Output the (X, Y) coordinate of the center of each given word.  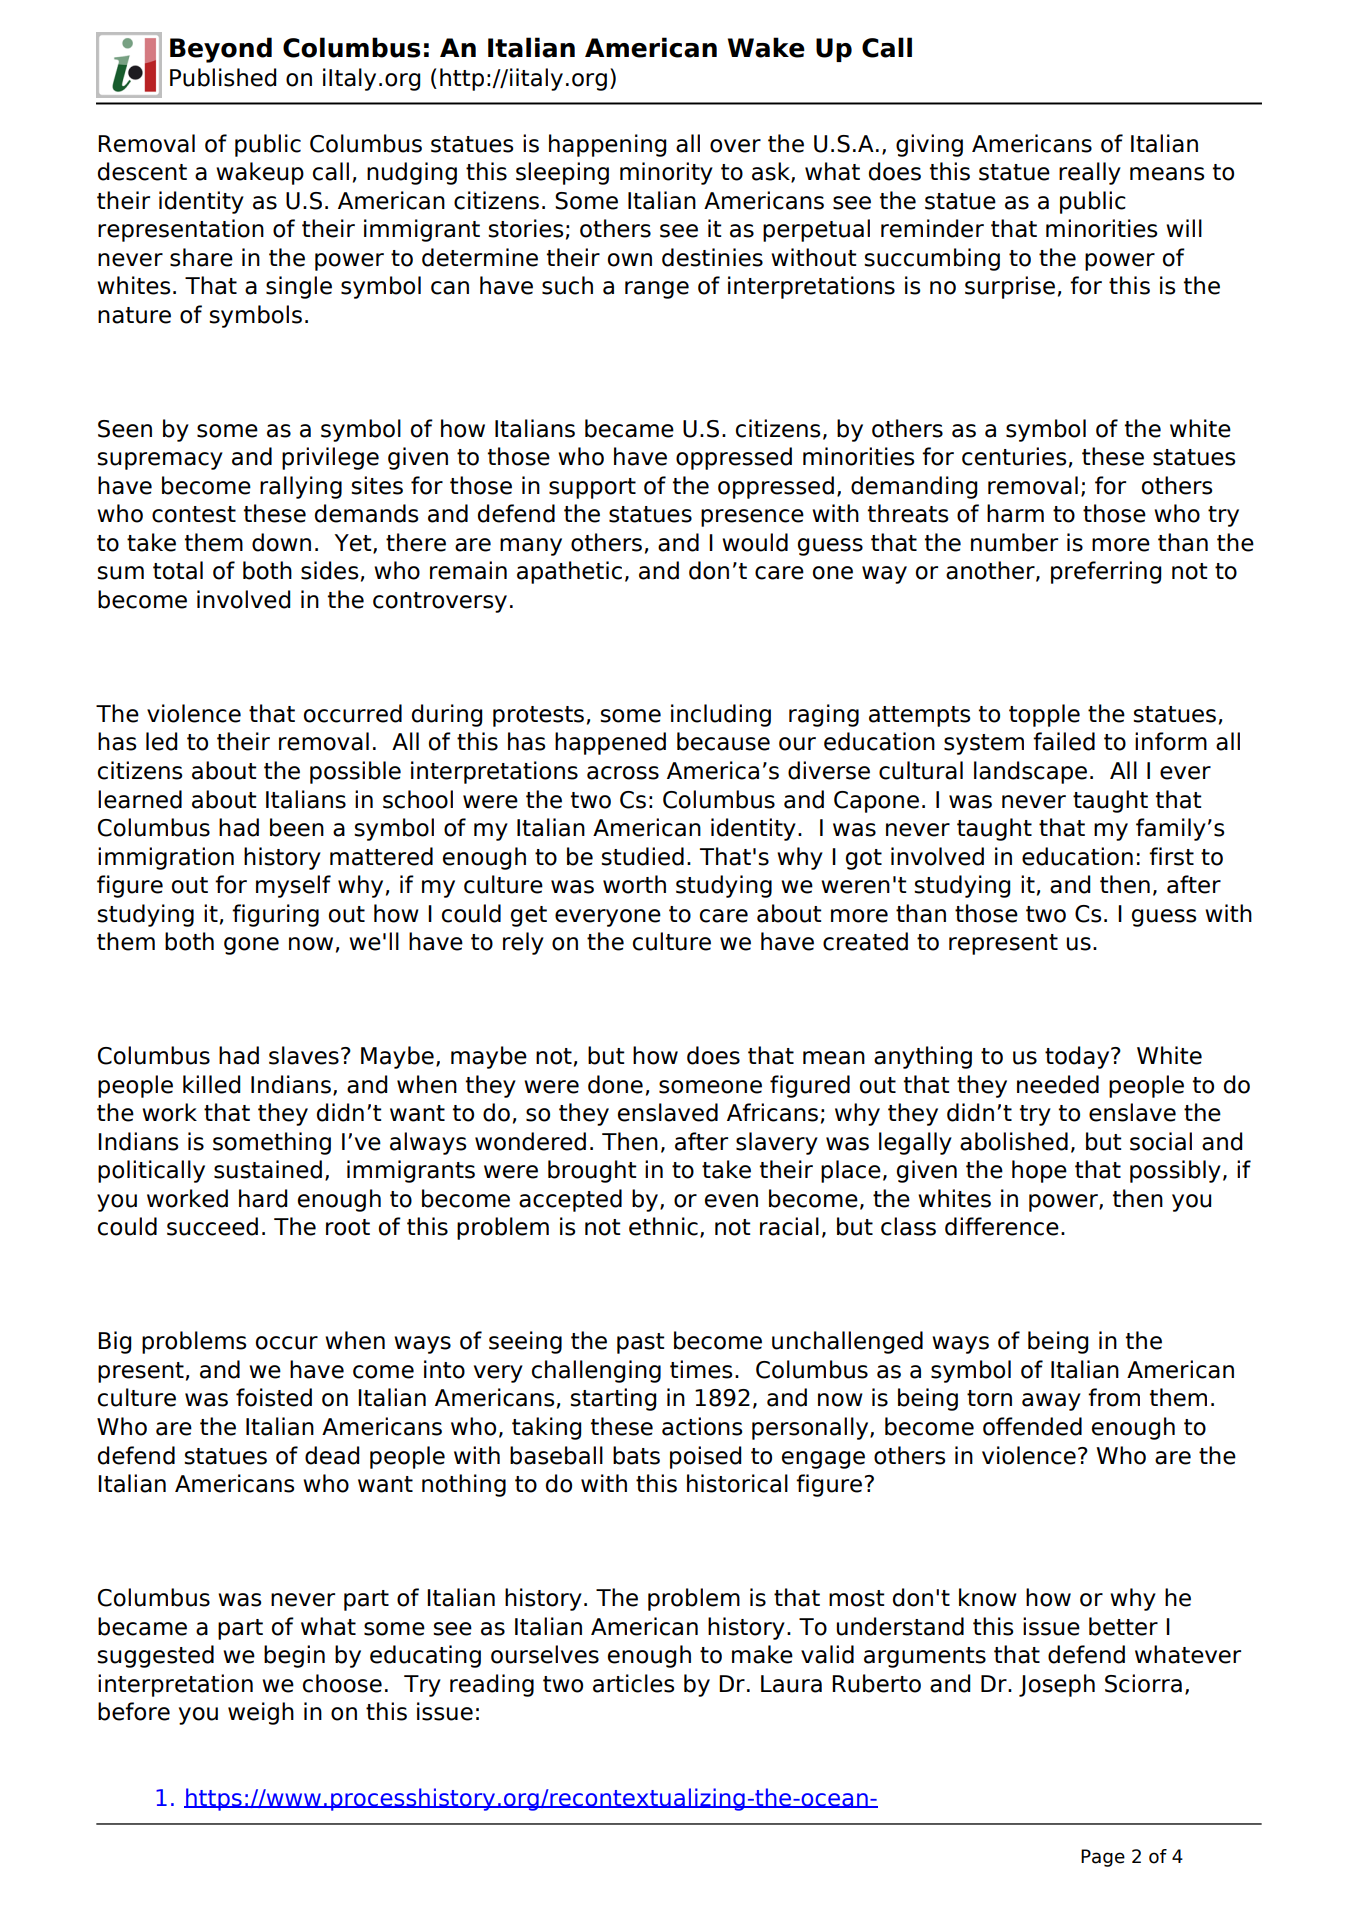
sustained (268, 1169)
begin (294, 1656)
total (178, 570)
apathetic (569, 572)
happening (607, 145)
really (1090, 173)
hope (1039, 1171)
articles (634, 1683)
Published (223, 77)
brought (592, 1171)
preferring (1106, 572)
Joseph (1057, 1685)
